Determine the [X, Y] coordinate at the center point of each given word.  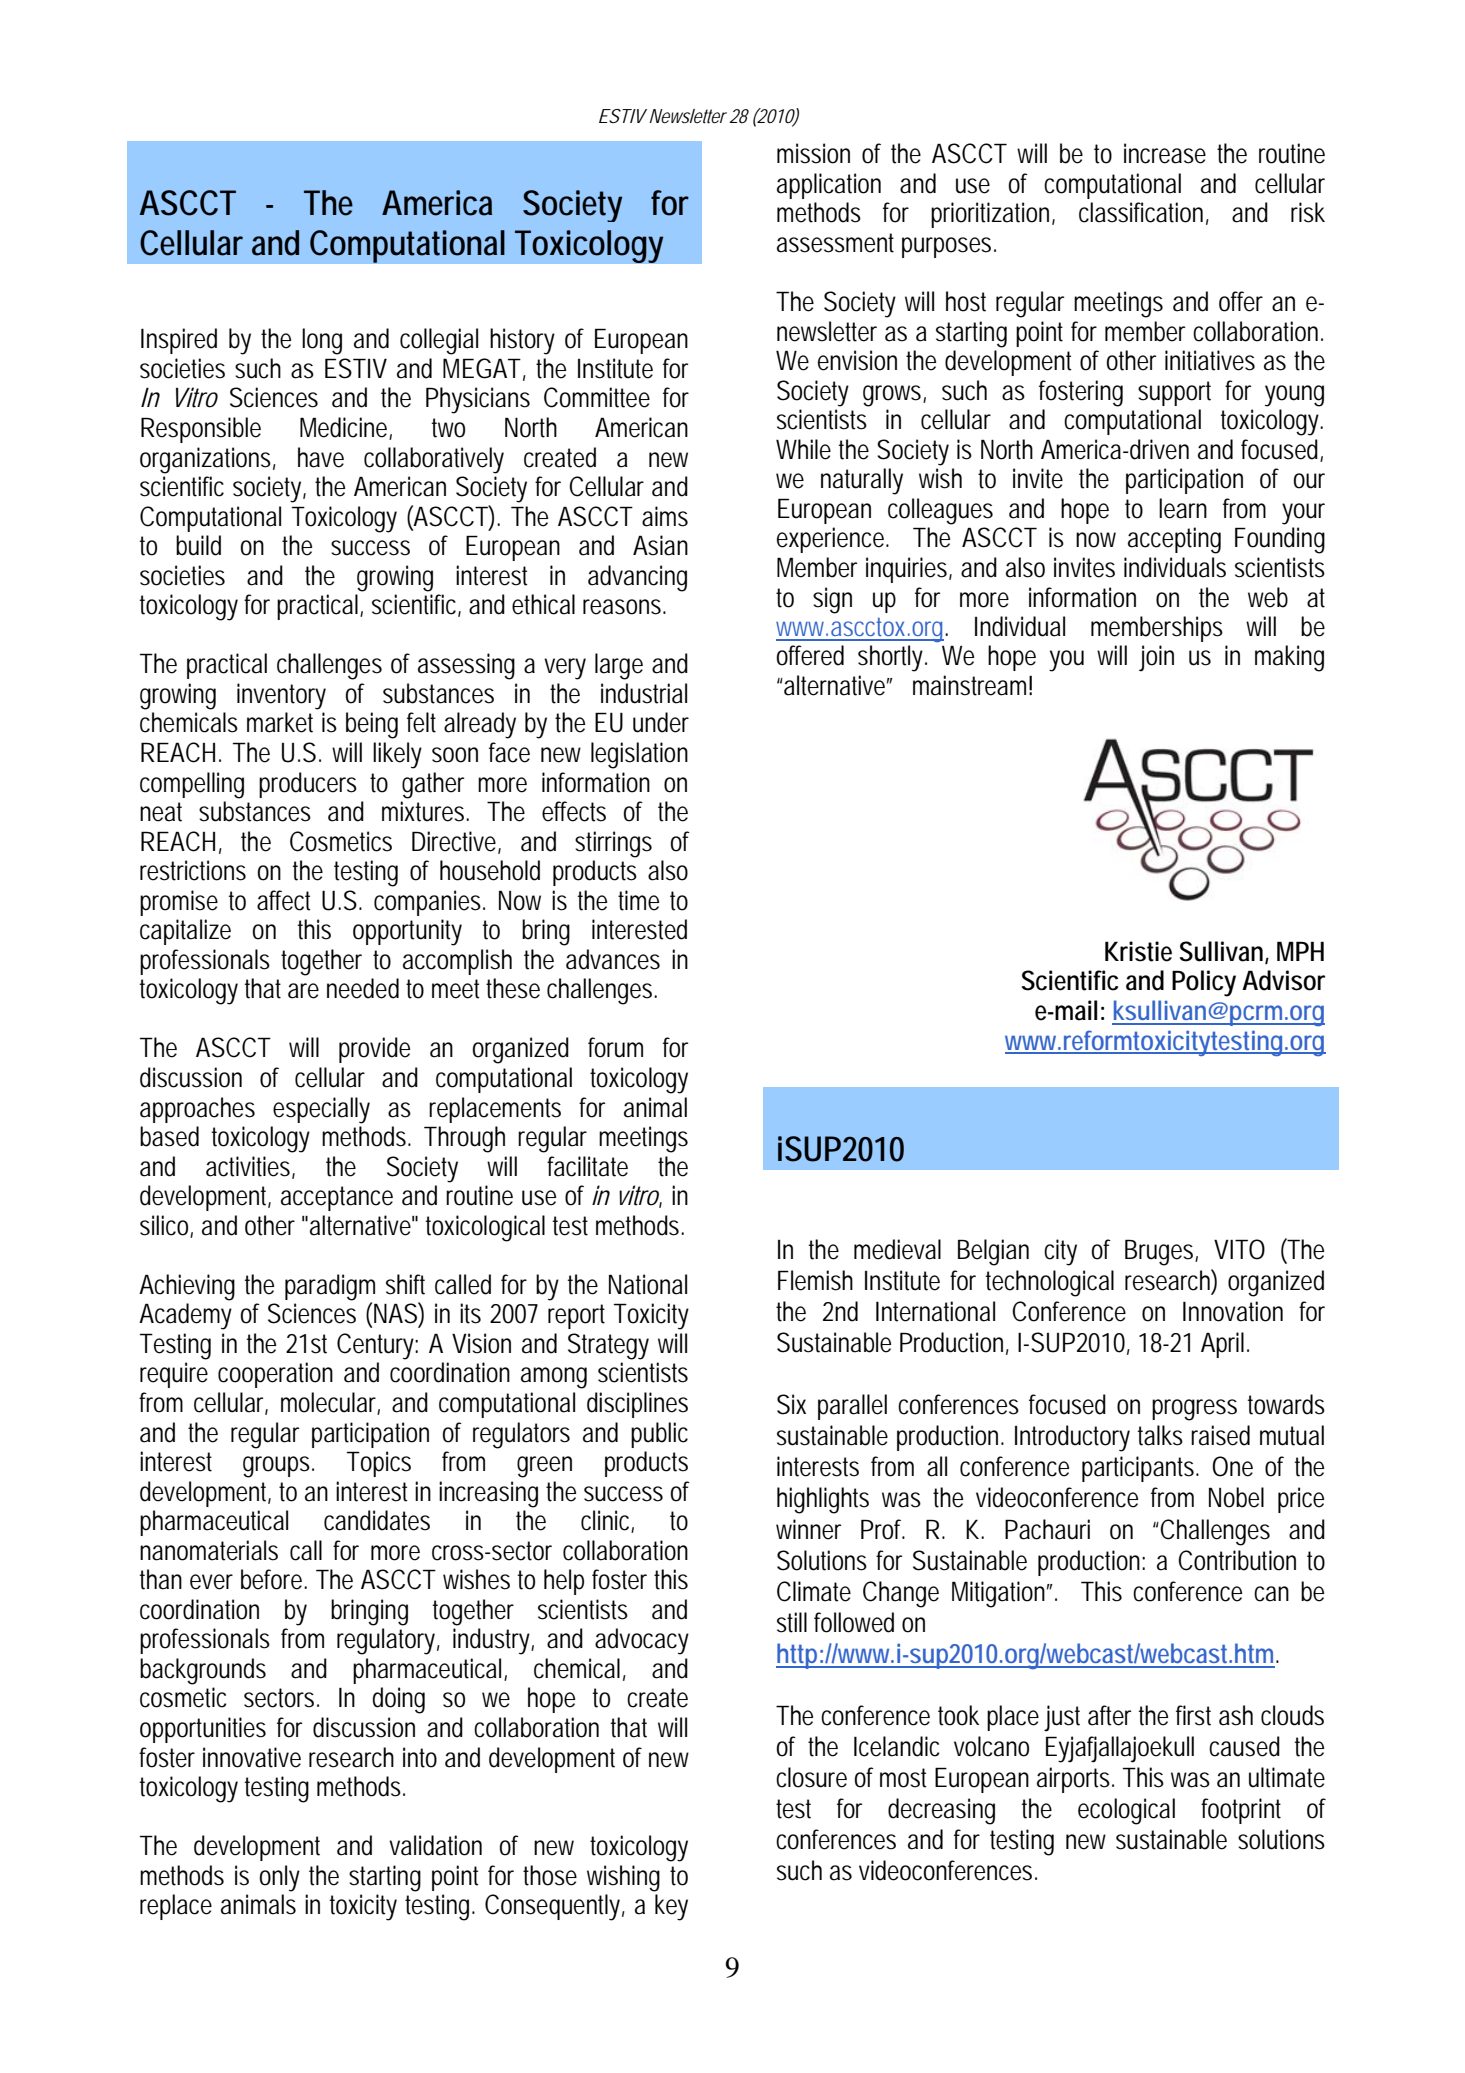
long [322, 341]
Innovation [1233, 1311]
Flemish [815, 1280]
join [1156, 658]
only [280, 1878]
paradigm [330, 1288]
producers [308, 785]
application [829, 186]
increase [1165, 153]
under [661, 722]
